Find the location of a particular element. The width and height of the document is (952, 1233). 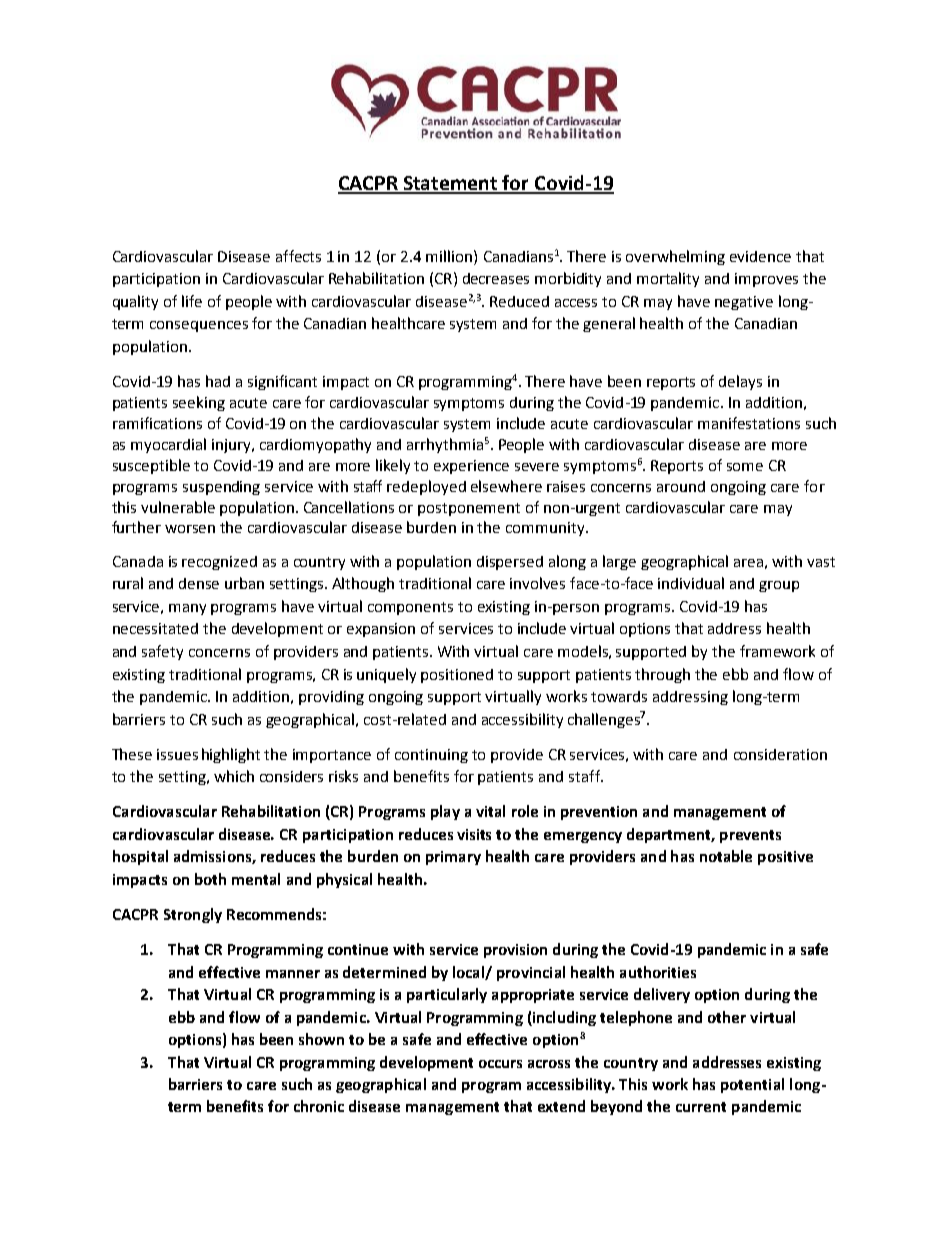

positioned is located at coordinates (457, 676).
